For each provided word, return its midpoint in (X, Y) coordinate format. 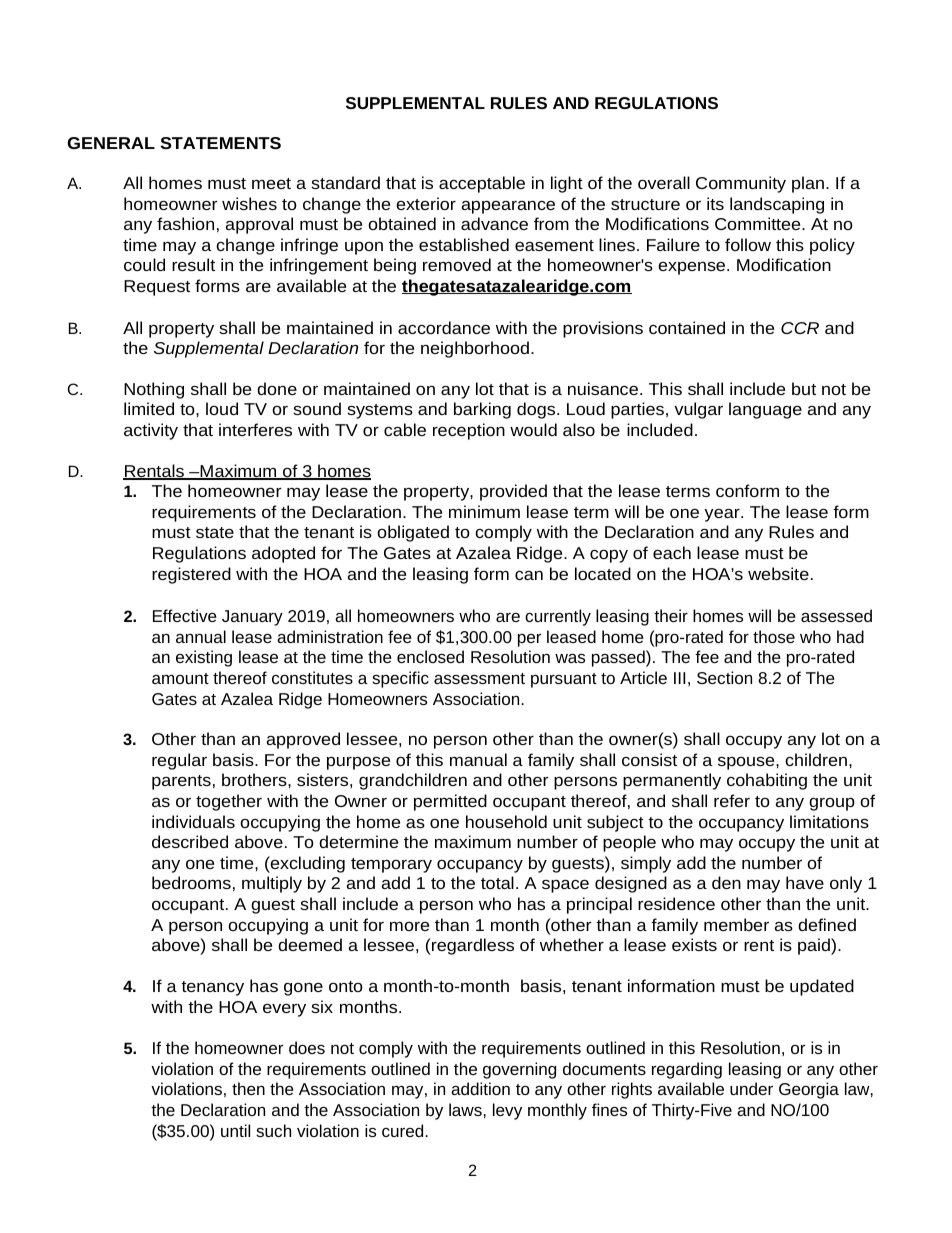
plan (808, 184)
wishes (249, 203)
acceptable (482, 184)
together (229, 802)
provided (513, 492)
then (248, 1088)
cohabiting (767, 781)
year (723, 515)
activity (151, 431)
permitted (450, 802)
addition (480, 1088)
